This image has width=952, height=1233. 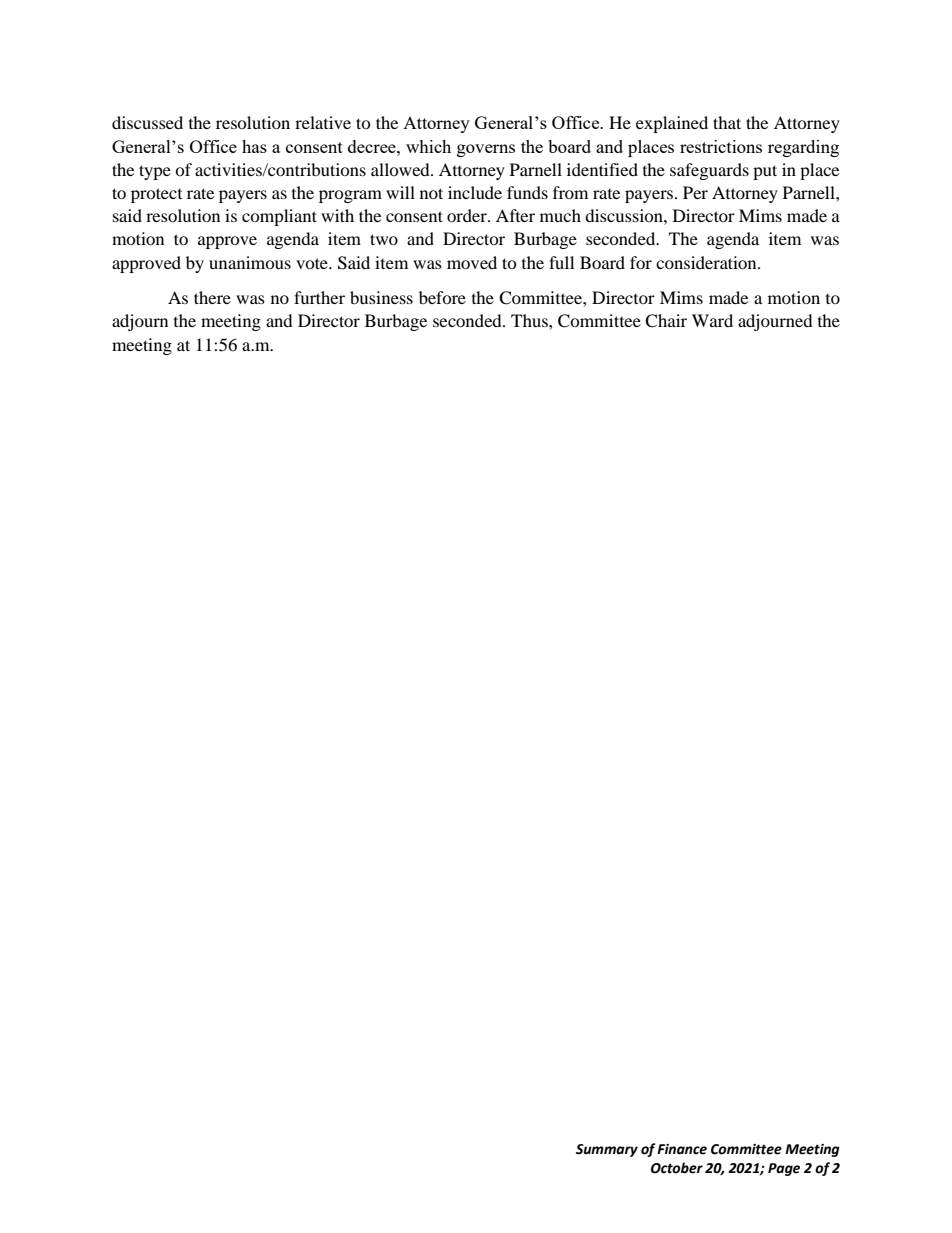 I want to click on before, so click(x=442, y=297).
